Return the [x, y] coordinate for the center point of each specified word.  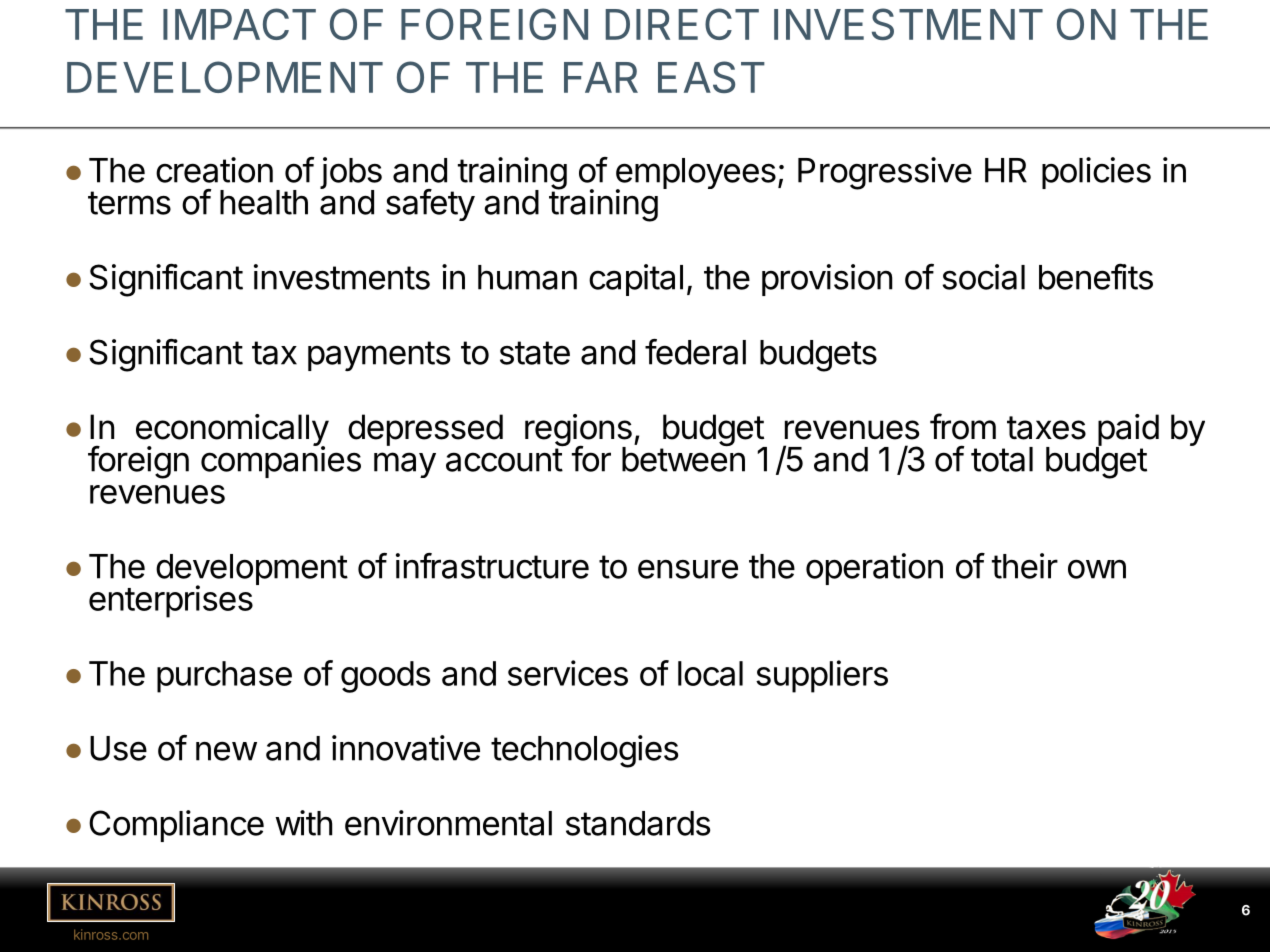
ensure [688, 569]
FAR [601, 77]
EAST [711, 77]
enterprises [171, 601]
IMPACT [239, 24]
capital [636, 280]
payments [379, 356]
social [983, 277]
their [1025, 566]
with [303, 823]
